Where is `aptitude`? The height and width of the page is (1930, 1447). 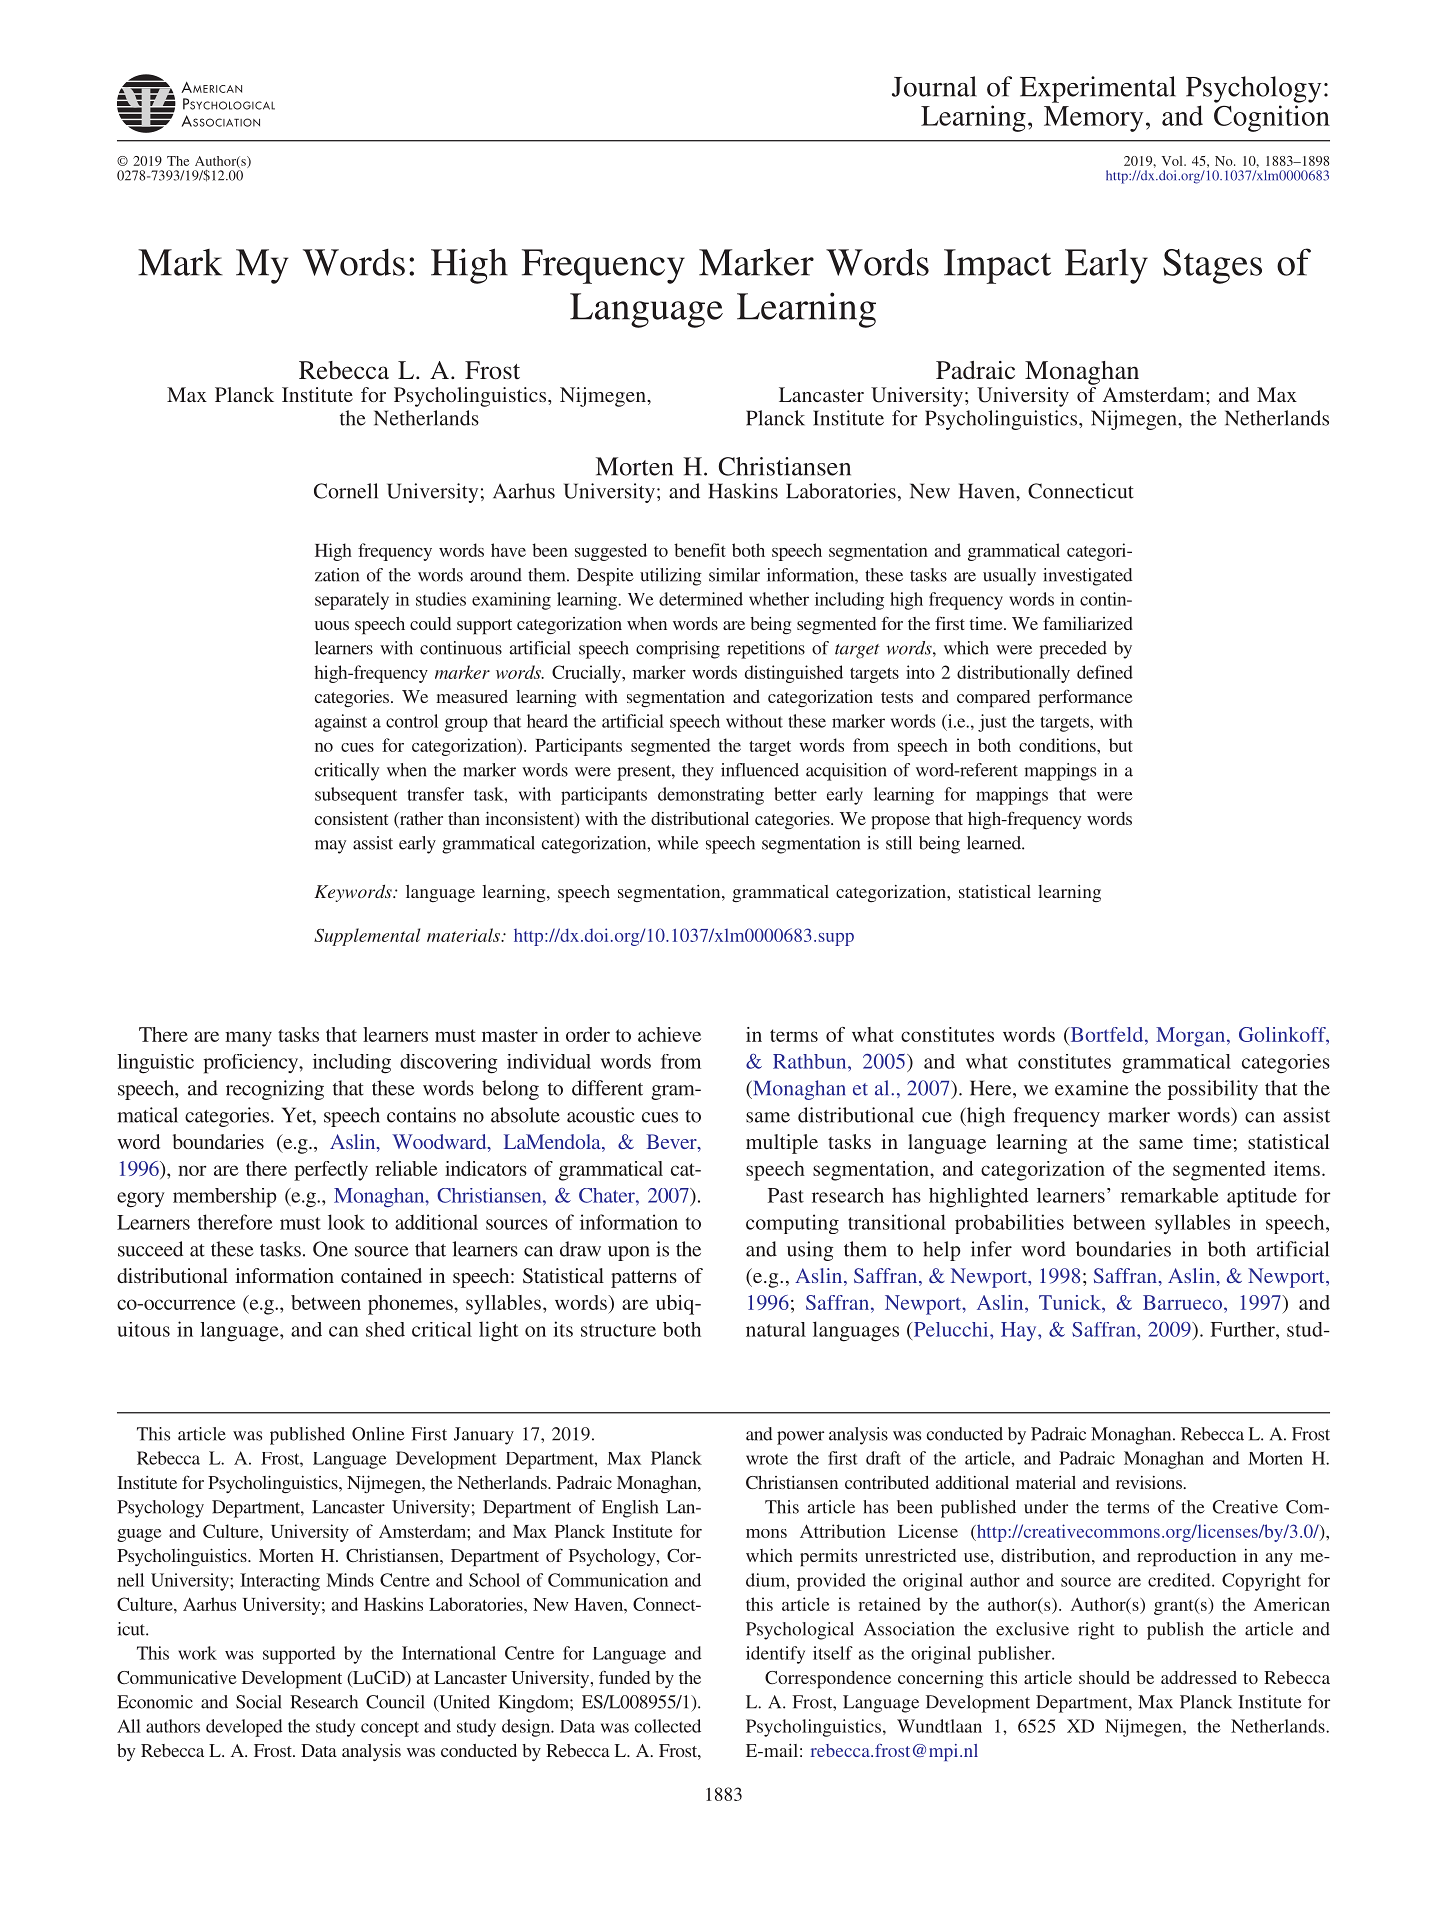 aptitude is located at coordinates (1262, 1198).
